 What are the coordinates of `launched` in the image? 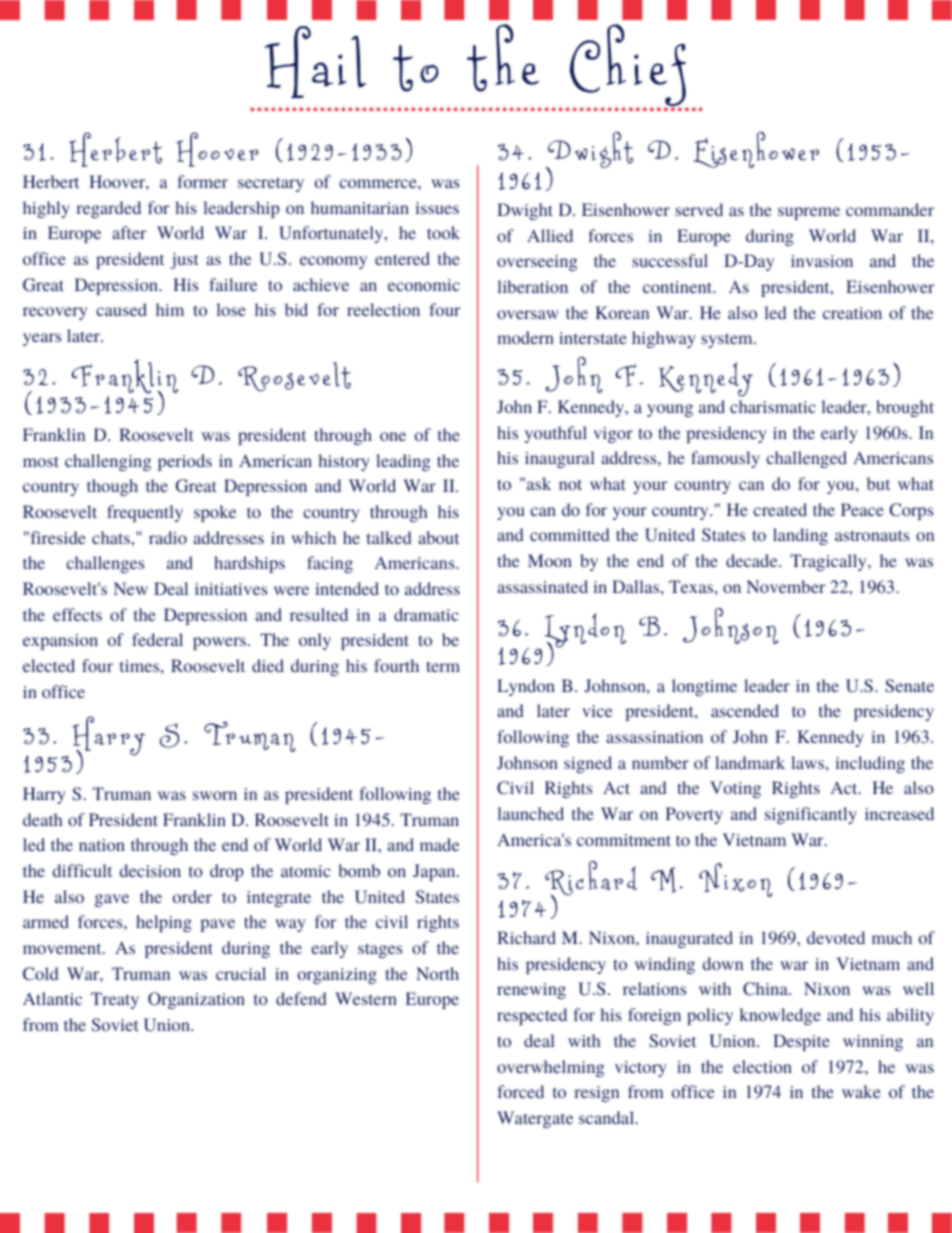 It's located at (531, 813).
